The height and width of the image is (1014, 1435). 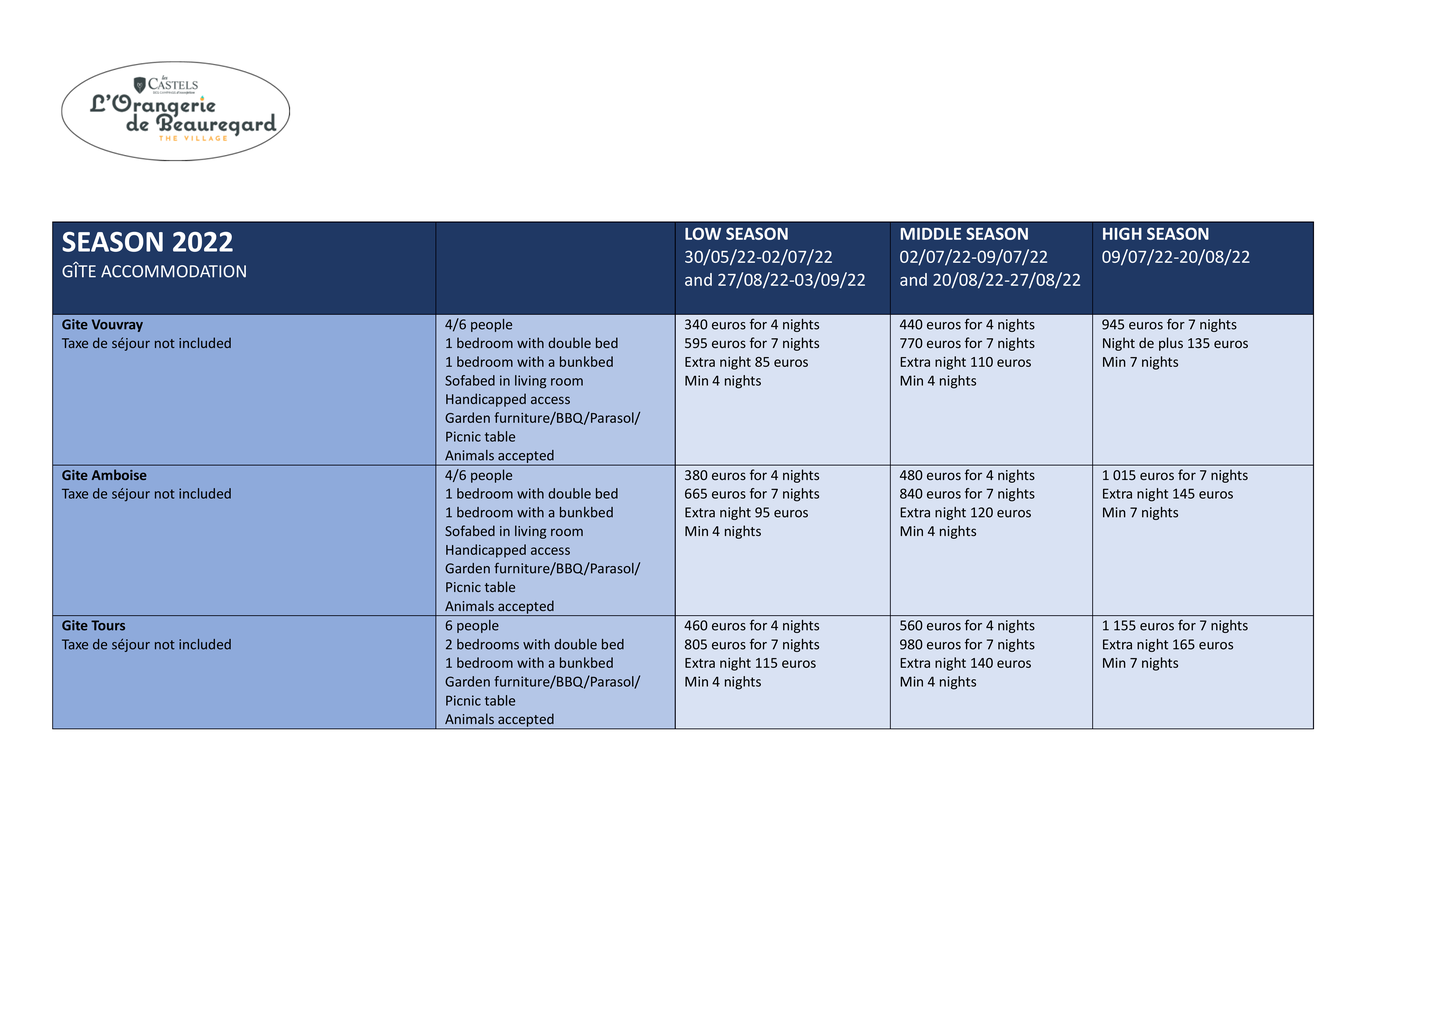 I want to click on HIGH, so click(x=1122, y=233).
